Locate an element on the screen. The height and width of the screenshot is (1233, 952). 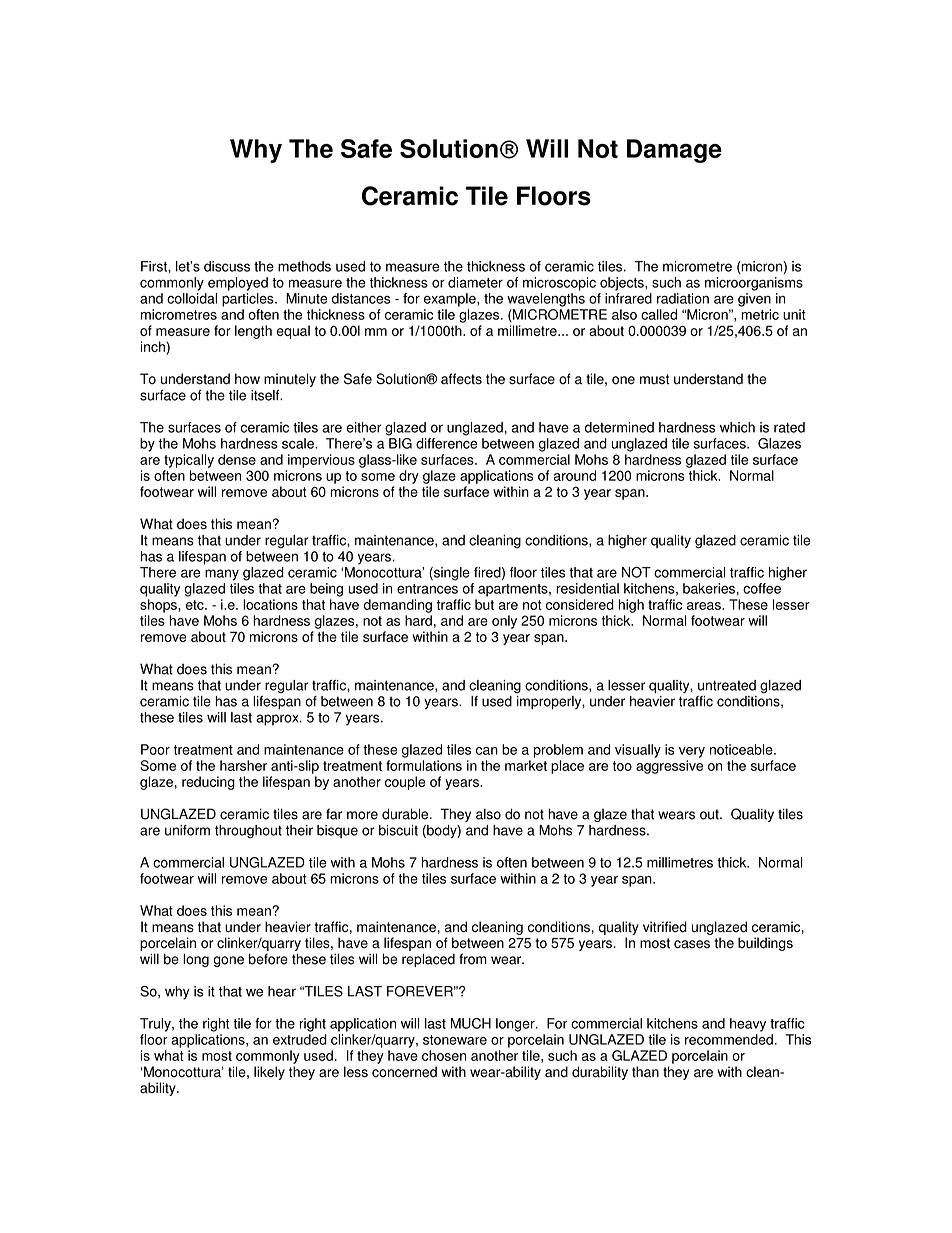
Damage is located at coordinates (674, 151).
